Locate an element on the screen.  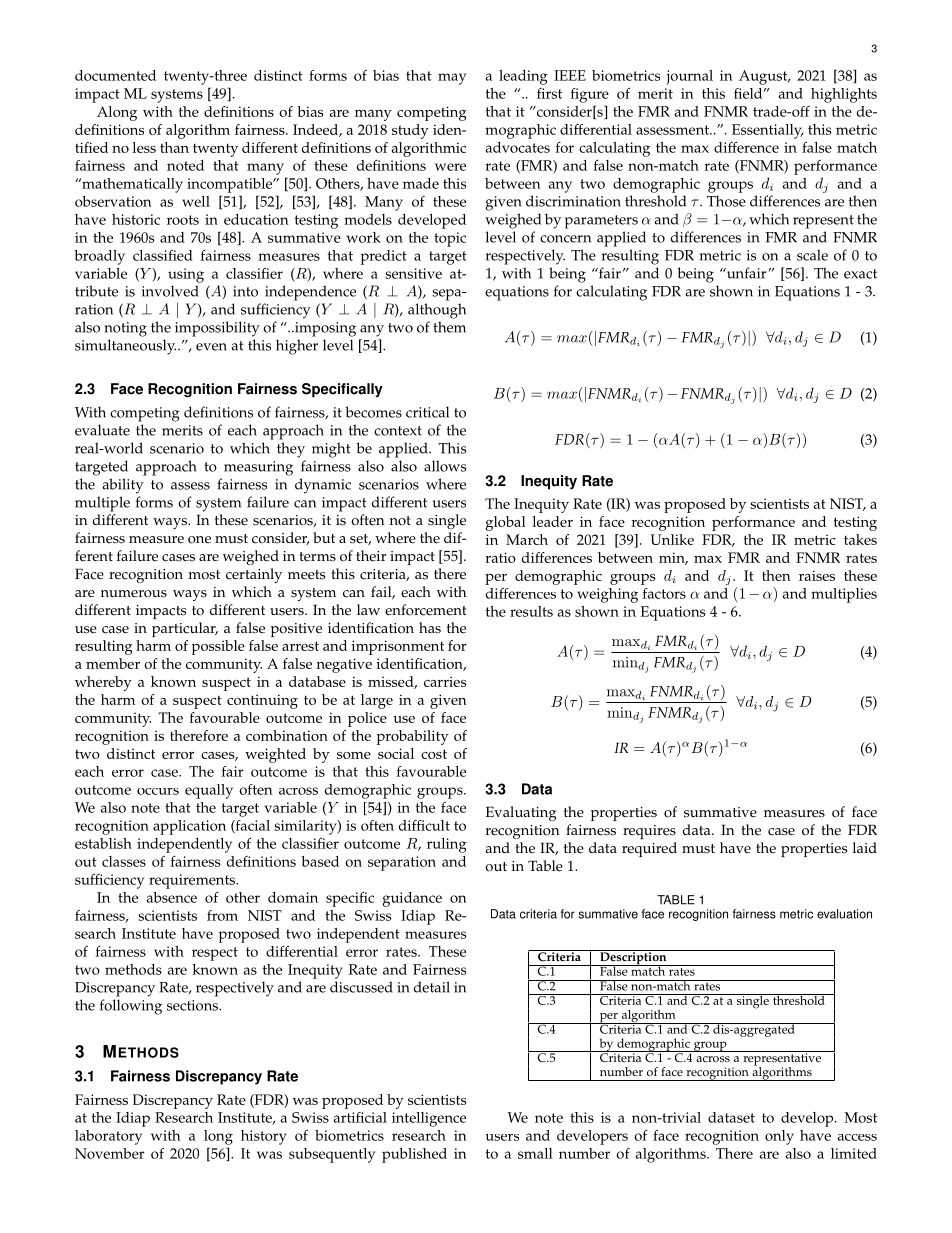
than is located at coordinates (174, 147).
